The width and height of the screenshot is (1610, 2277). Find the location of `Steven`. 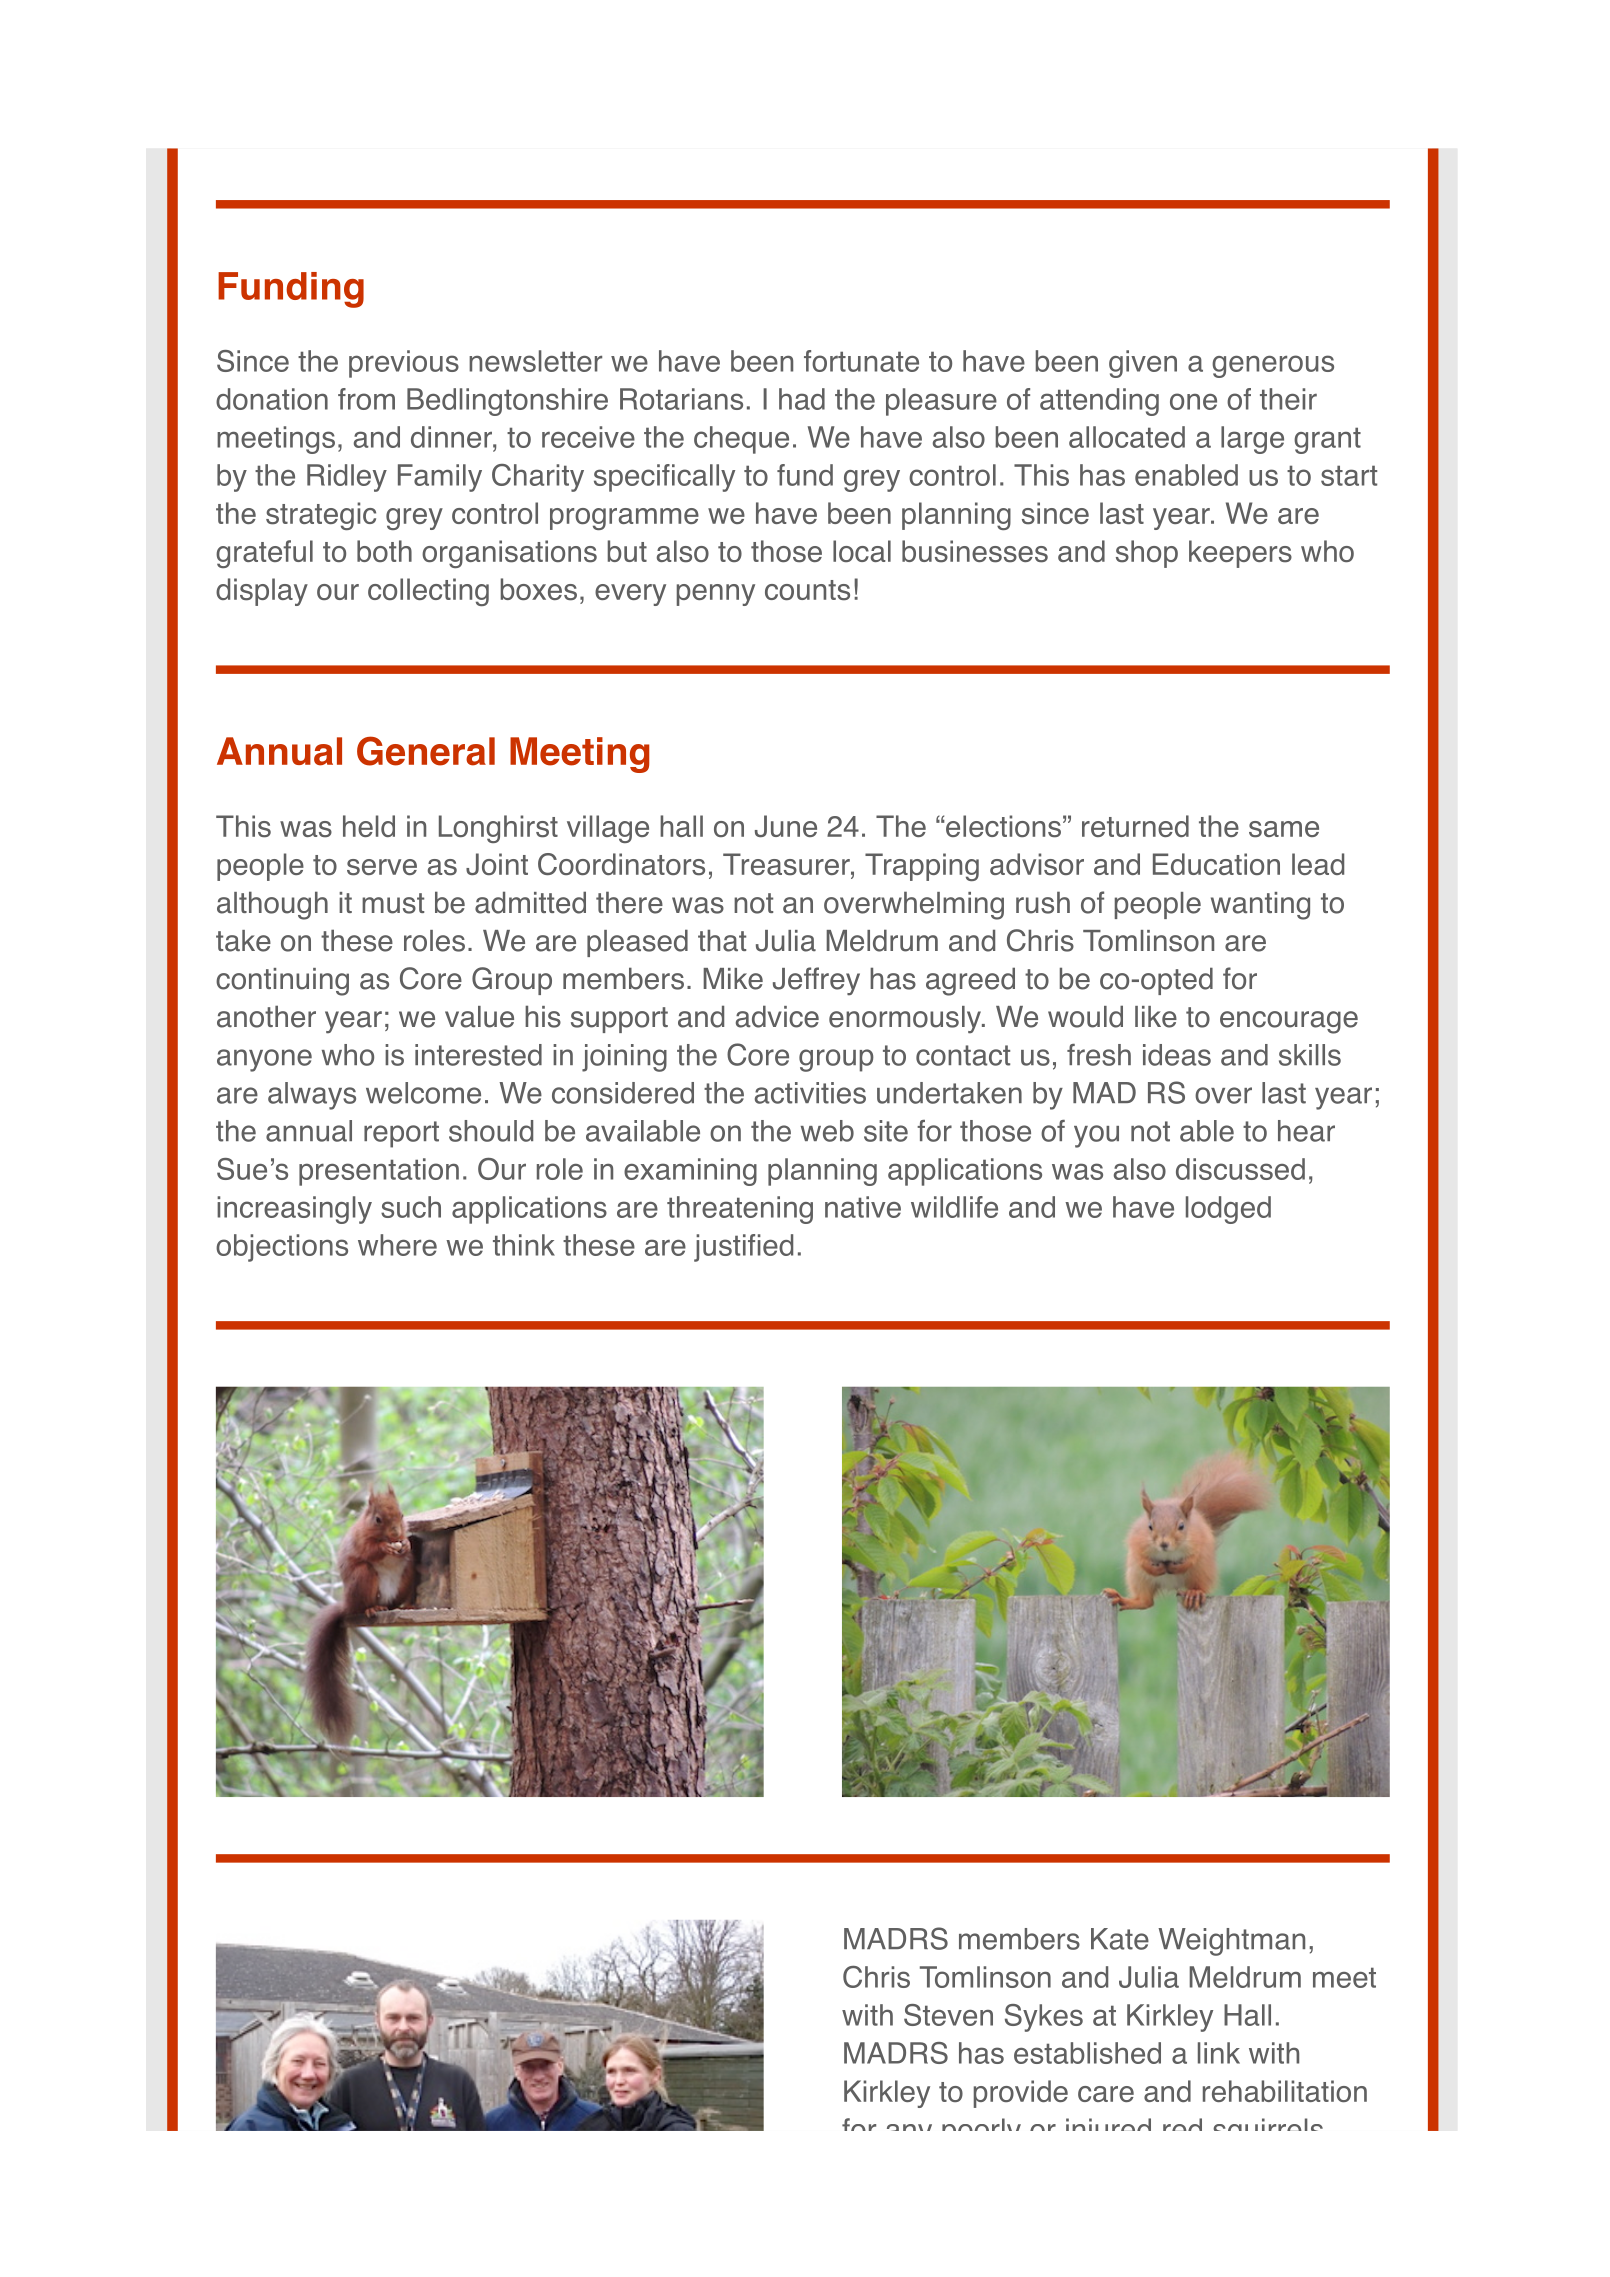

Steven is located at coordinates (948, 2015).
